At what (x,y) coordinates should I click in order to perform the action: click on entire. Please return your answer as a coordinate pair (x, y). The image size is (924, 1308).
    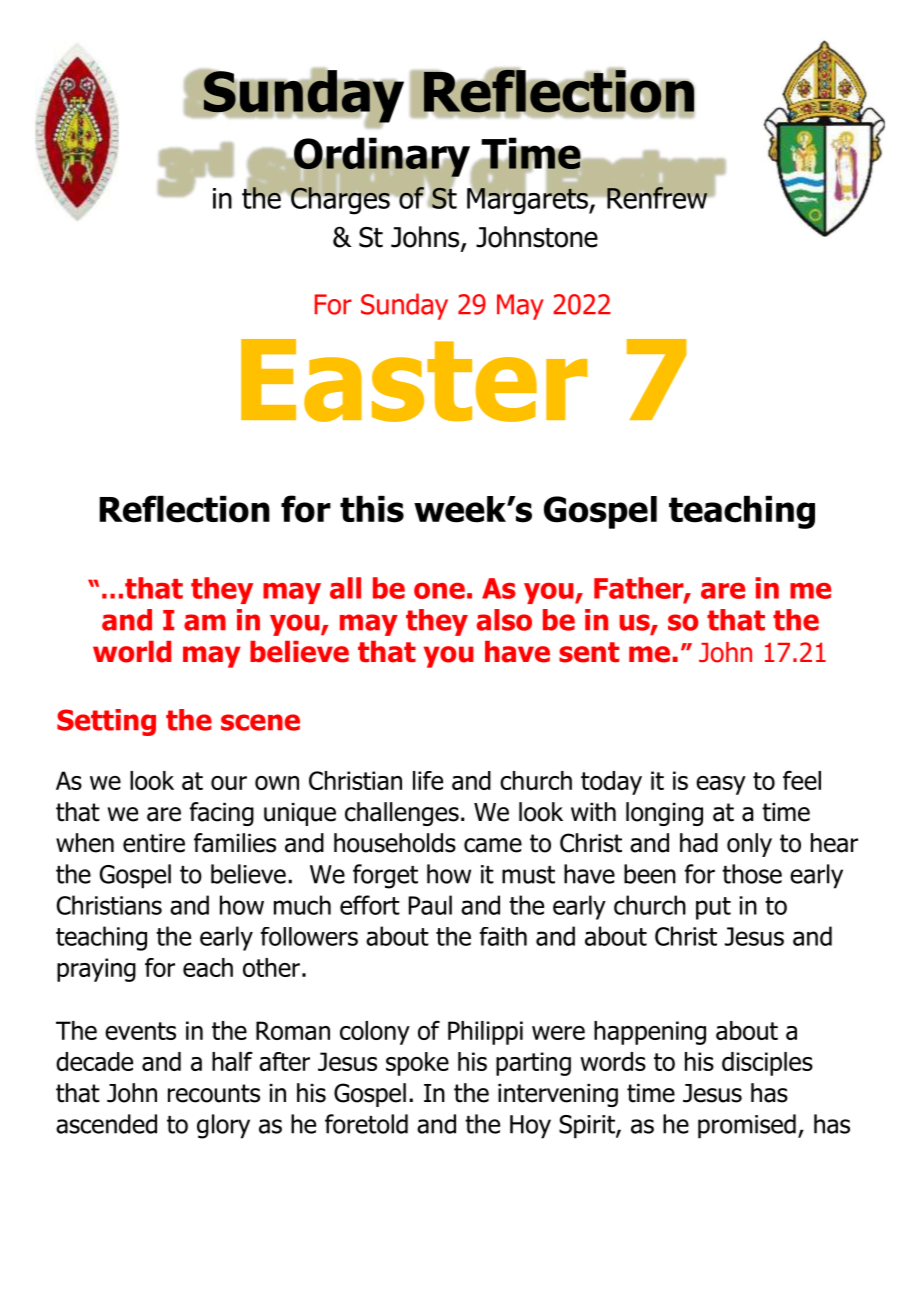
    Looking at the image, I should click on (154, 843).
